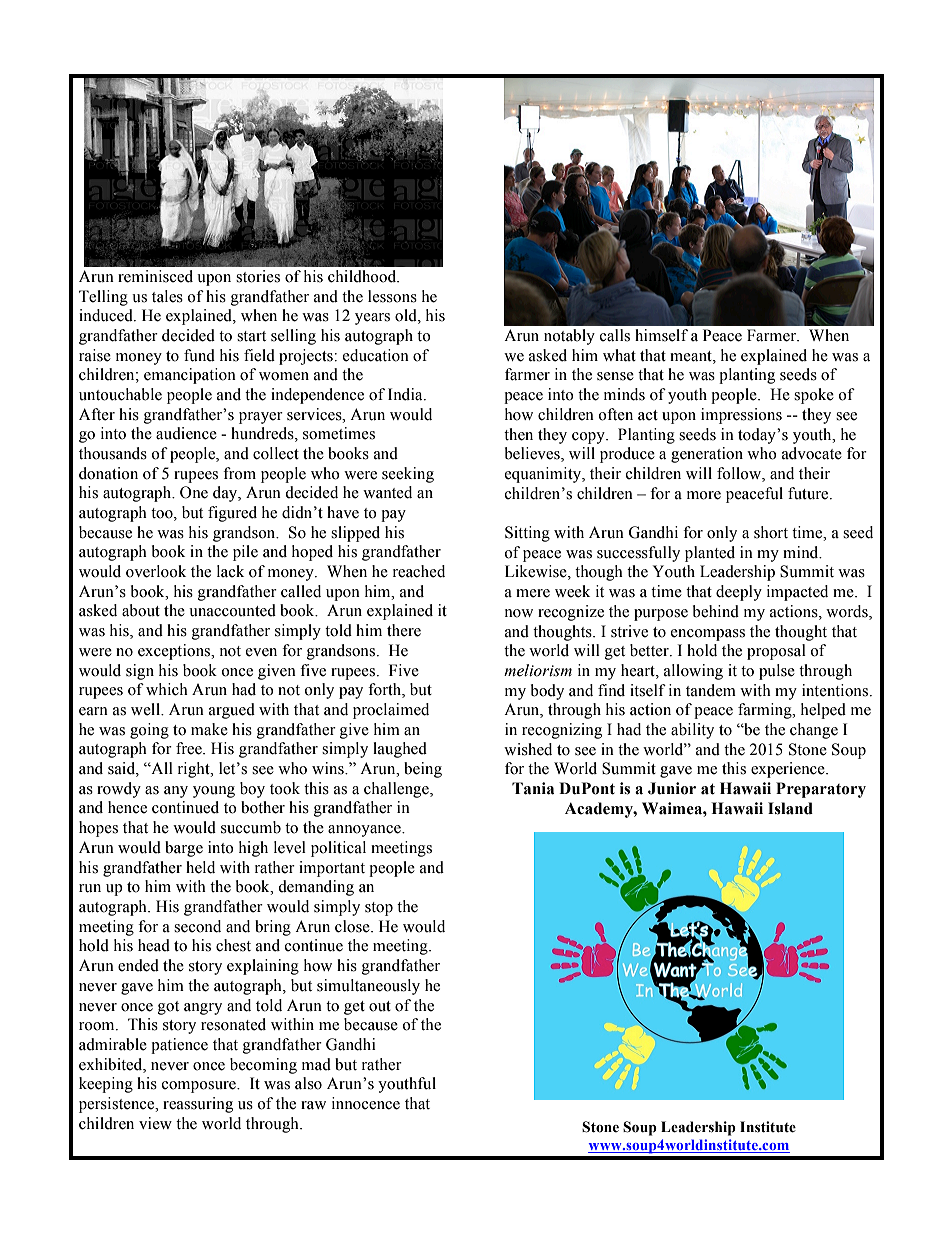  What do you see at coordinates (184, 849) in the screenshot?
I see `barge` at bounding box center [184, 849].
